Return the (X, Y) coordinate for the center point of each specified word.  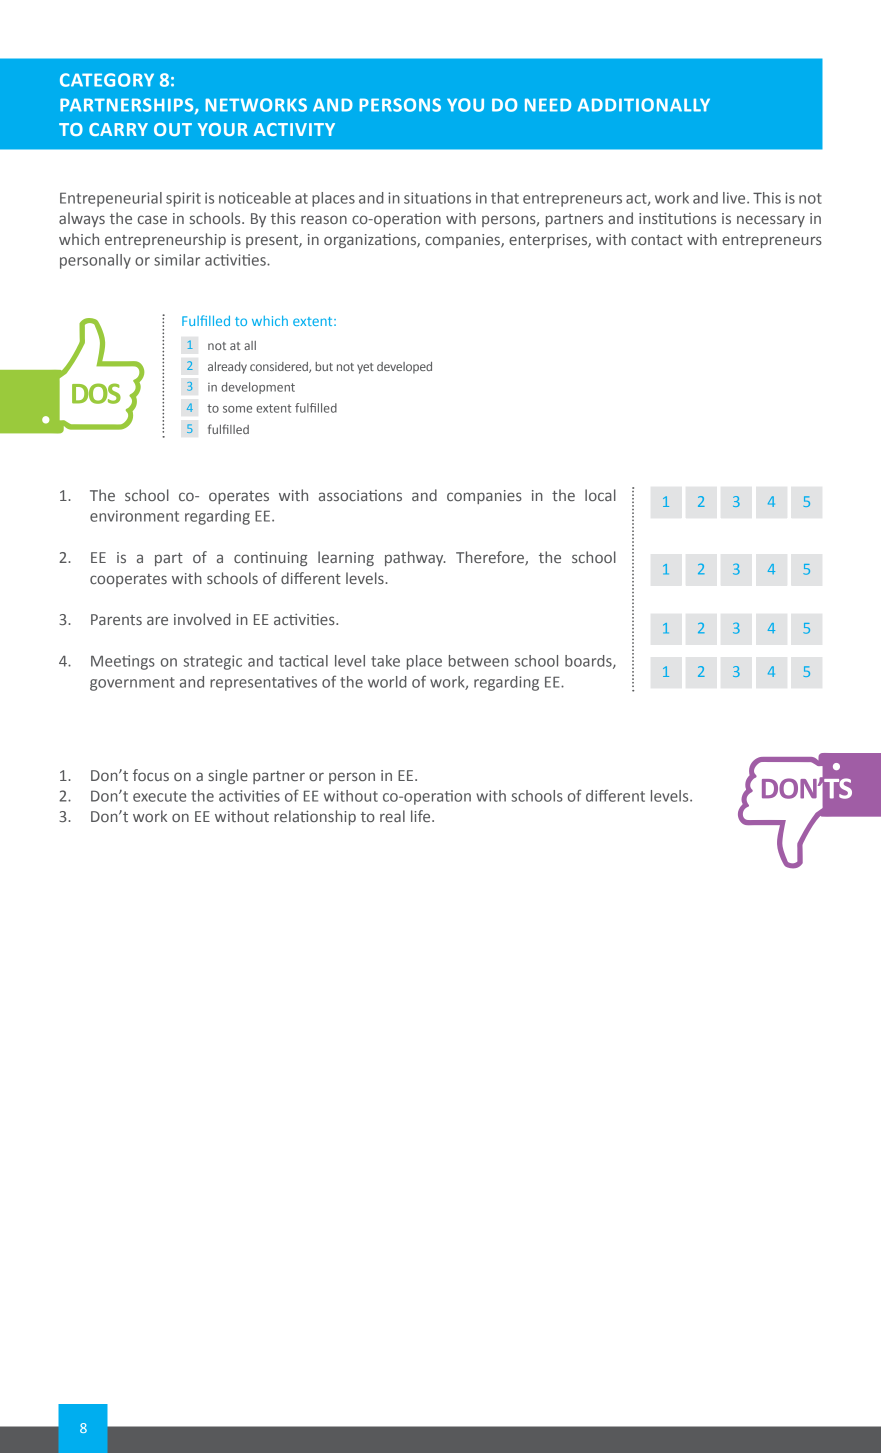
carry (118, 129)
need (548, 105)
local (600, 495)
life (422, 816)
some (237, 409)
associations (360, 495)
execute (159, 796)
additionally (643, 105)
